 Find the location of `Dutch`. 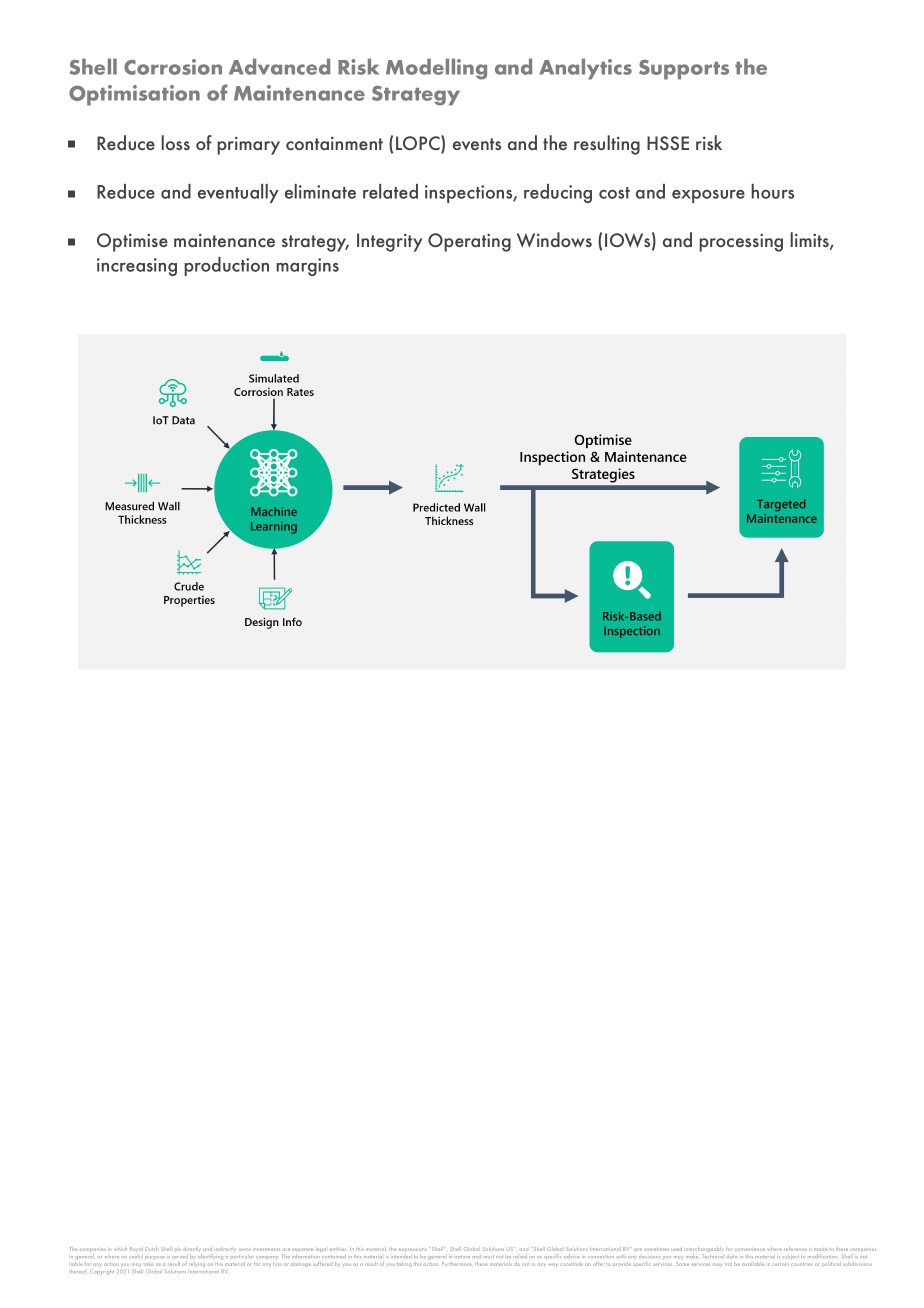

Dutch is located at coordinates (152, 1249).
